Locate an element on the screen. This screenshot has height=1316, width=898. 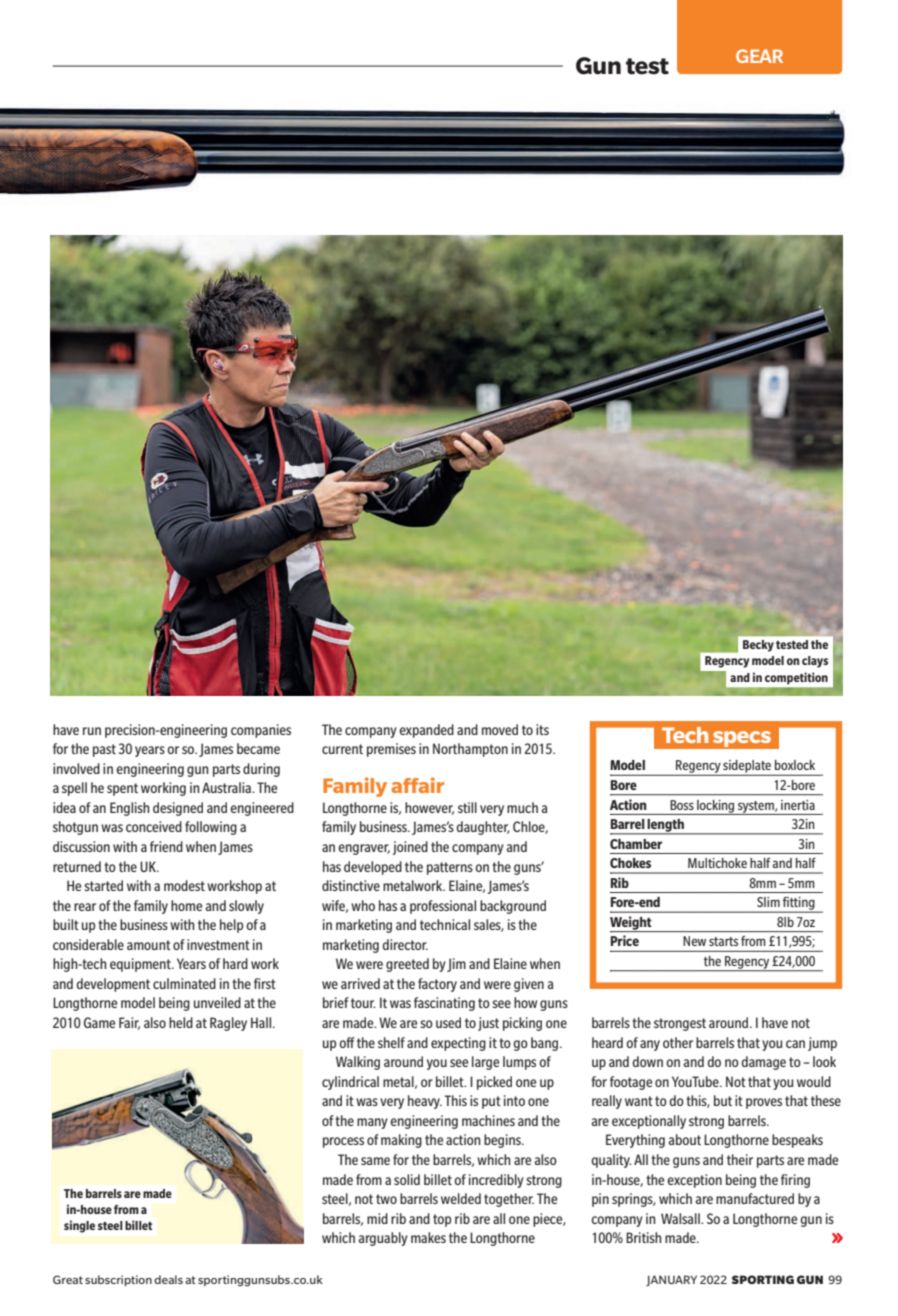
patterns is located at coordinates (450, 868).
